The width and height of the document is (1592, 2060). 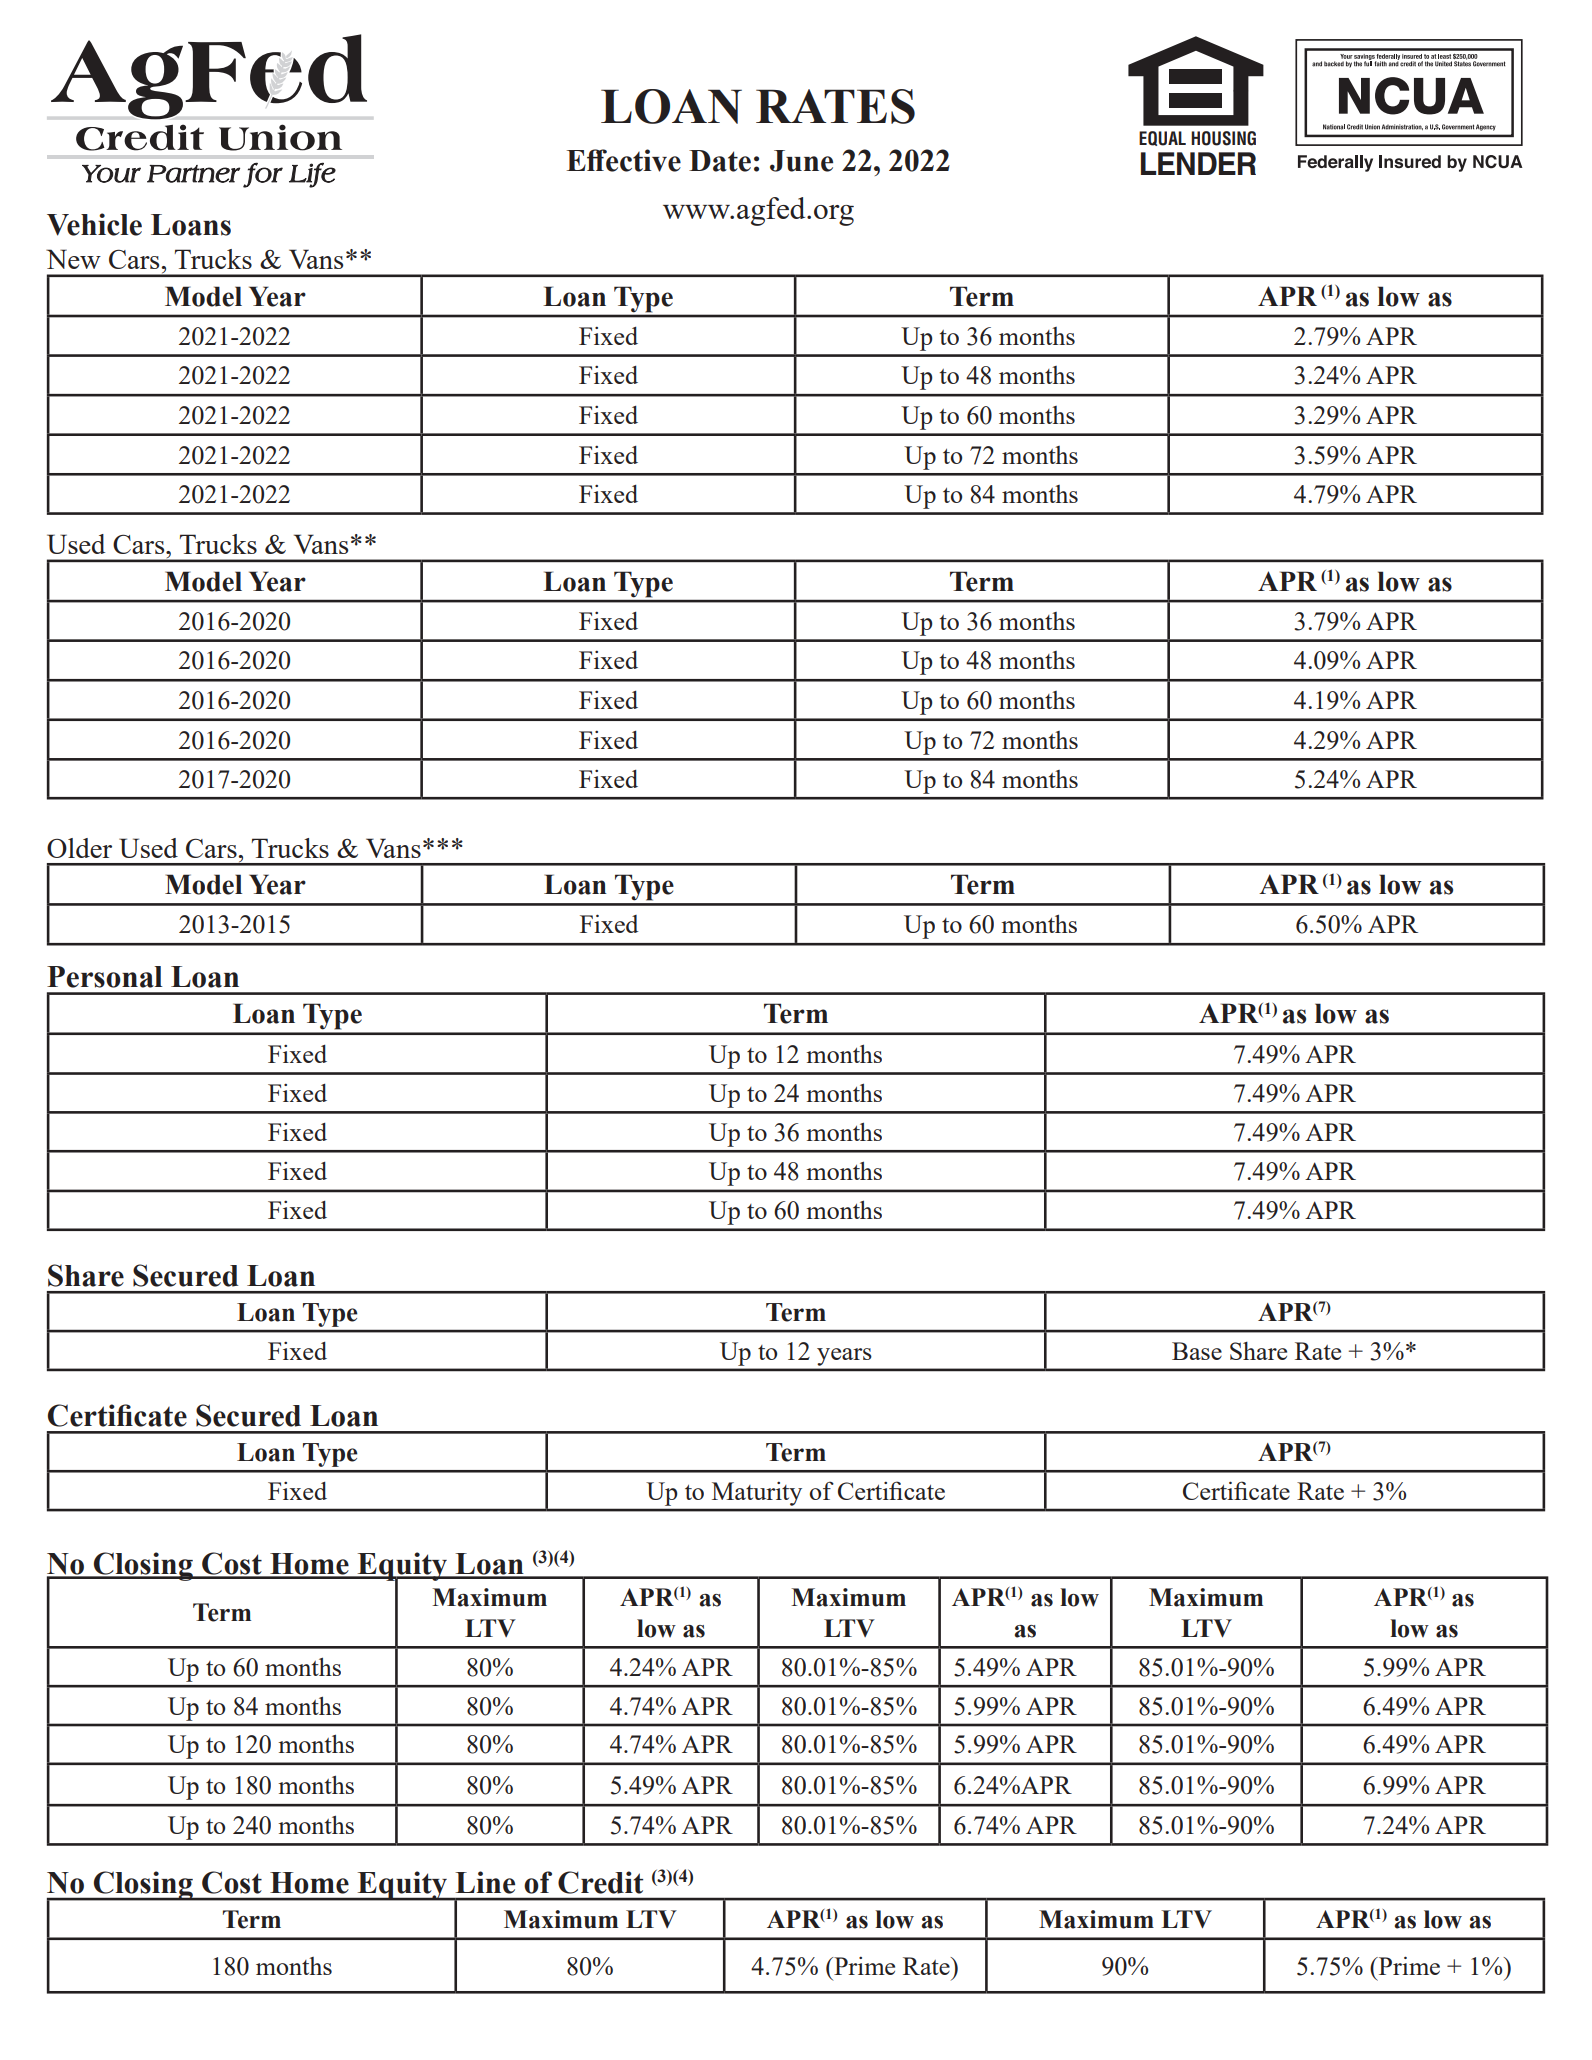 What do you see at coordinates (720, 161) in the document?
I see `Date` at bounding box center [720, 161].
